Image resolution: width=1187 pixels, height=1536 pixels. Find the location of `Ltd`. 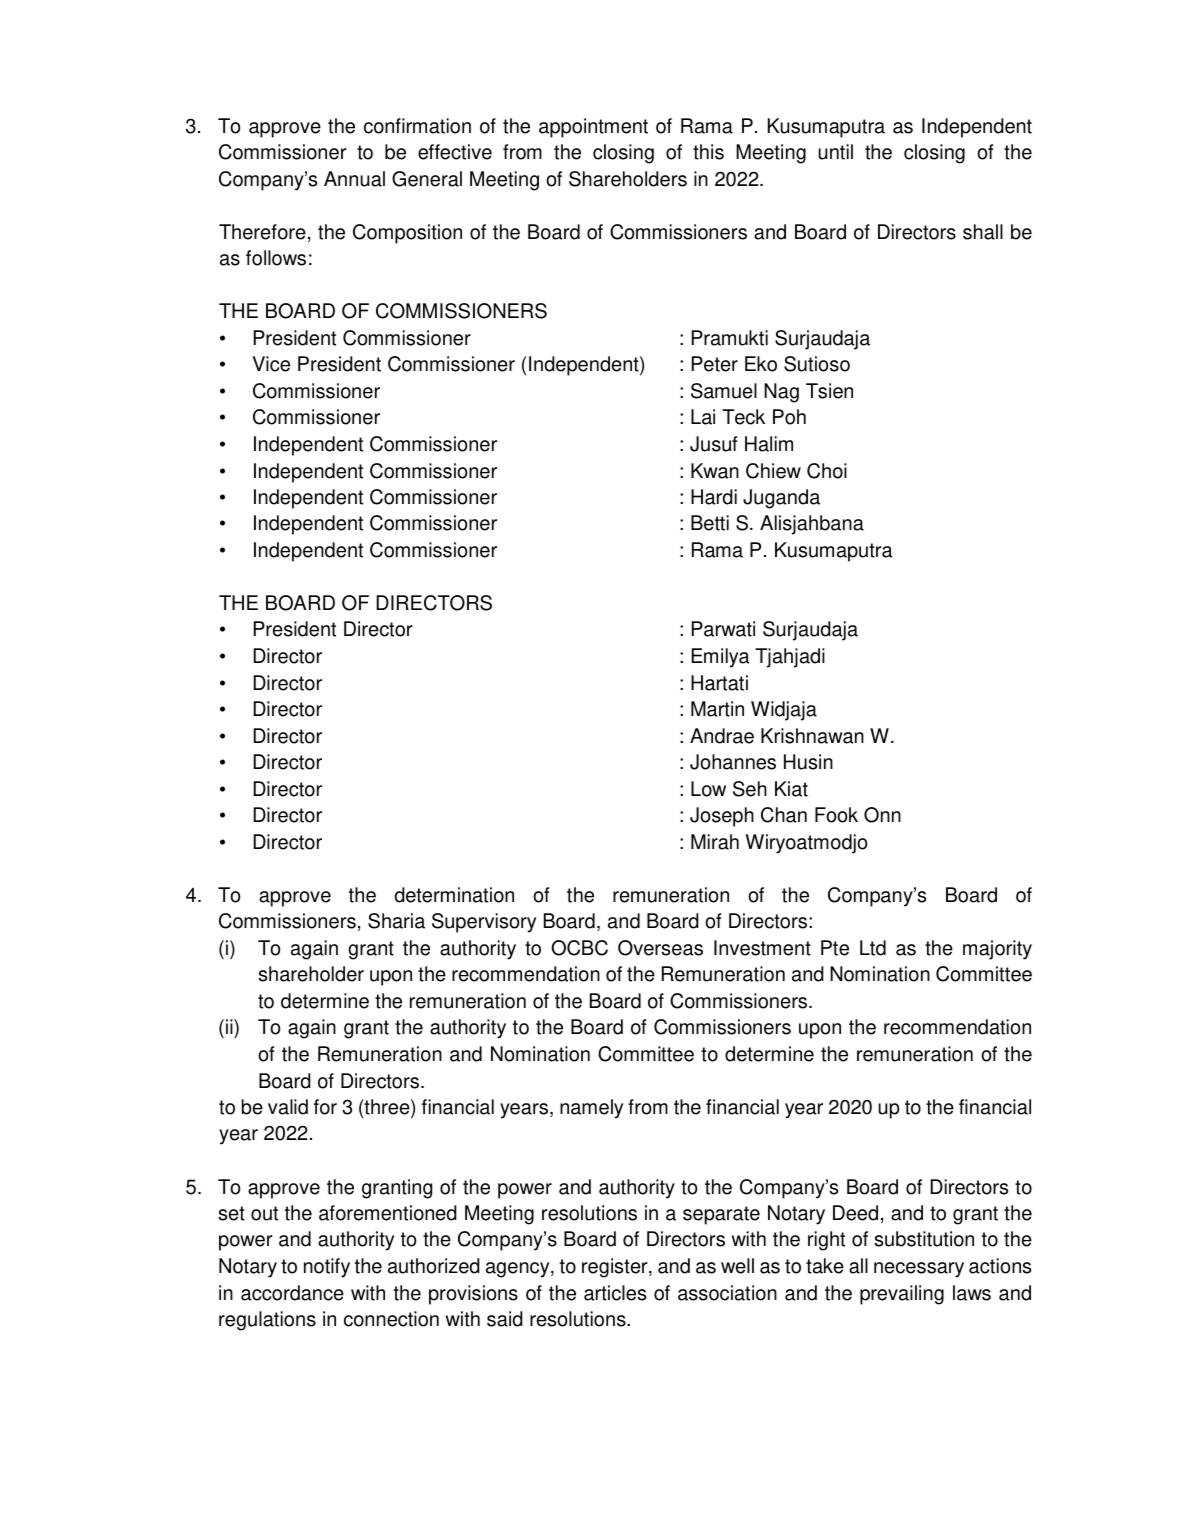

Ltd is located at coordinates (873, 948).
